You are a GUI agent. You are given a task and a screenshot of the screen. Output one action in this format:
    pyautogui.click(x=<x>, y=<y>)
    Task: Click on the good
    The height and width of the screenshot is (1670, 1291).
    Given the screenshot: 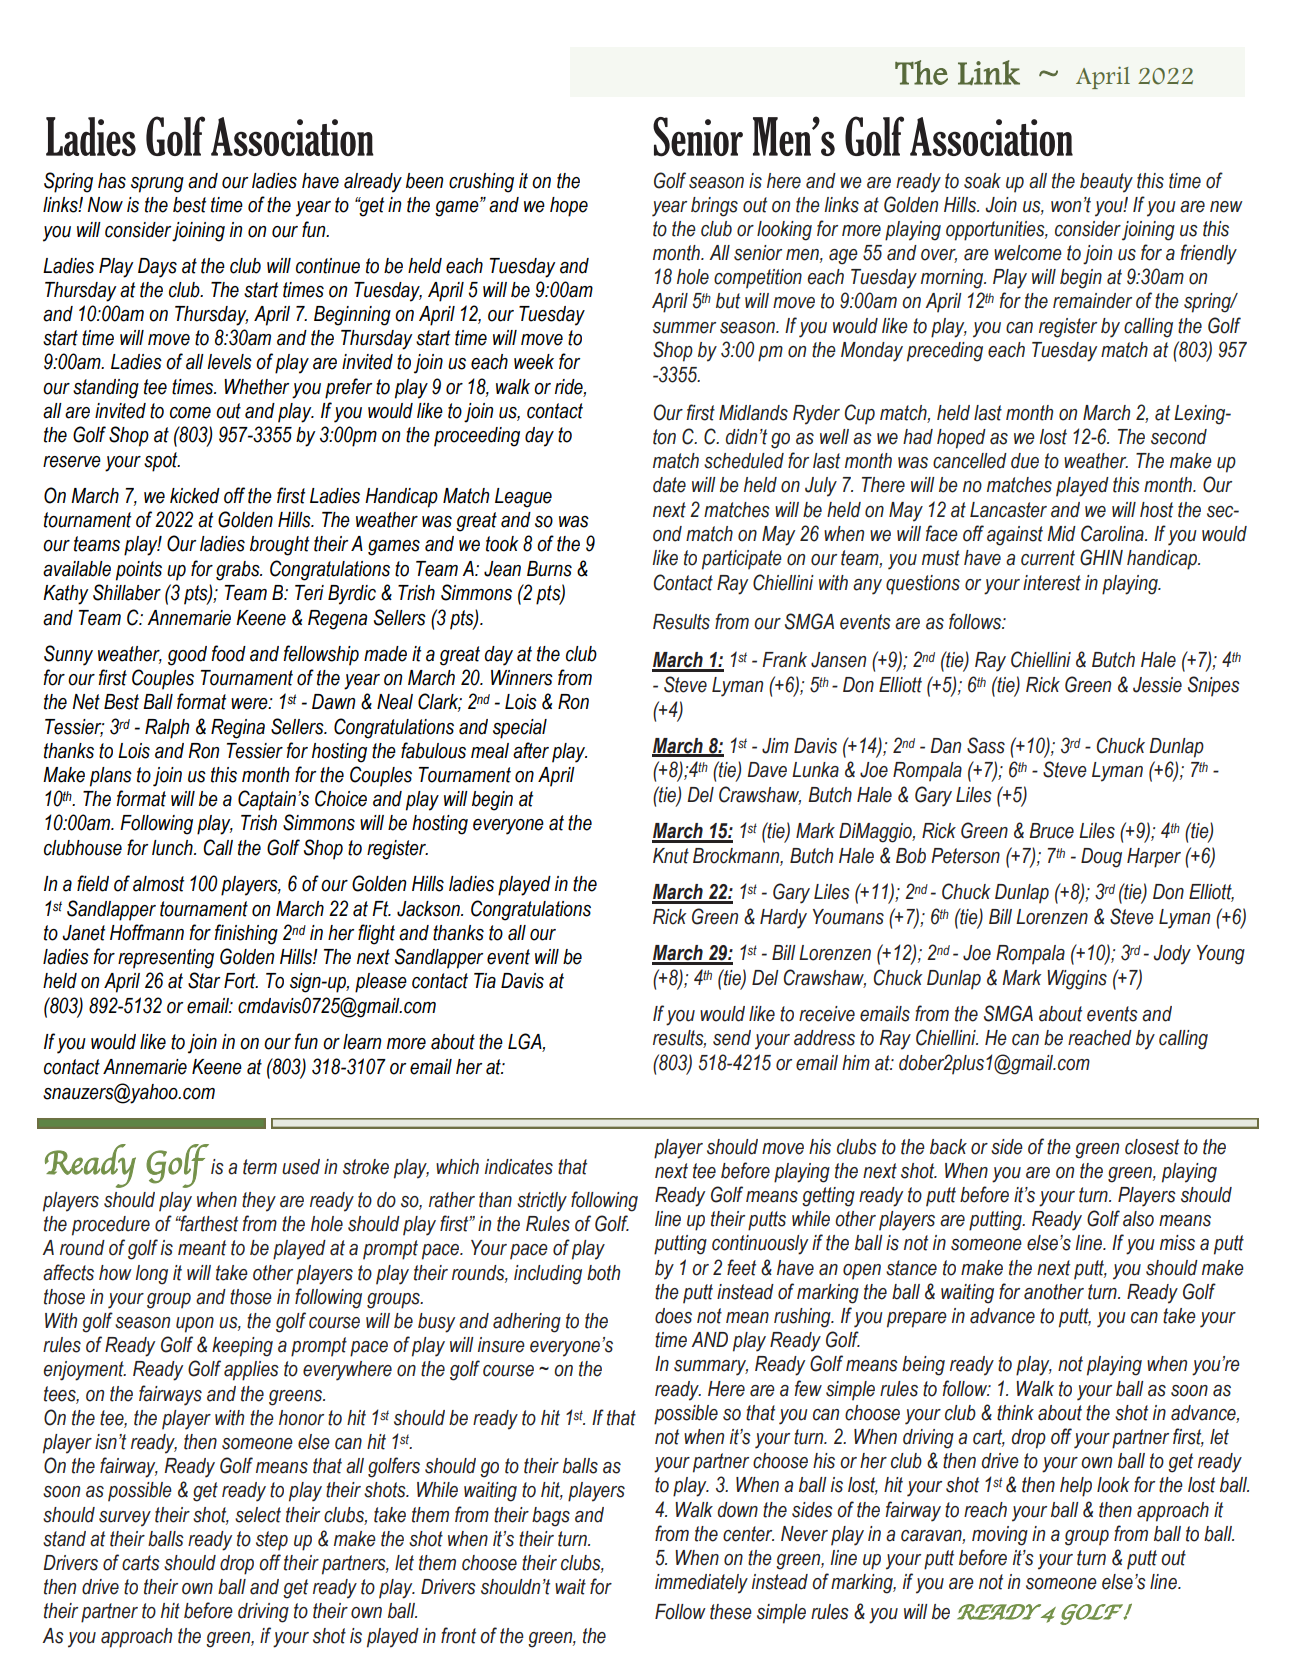 What is the action you would take?
    pyautogui.click(x=187, y=656)
